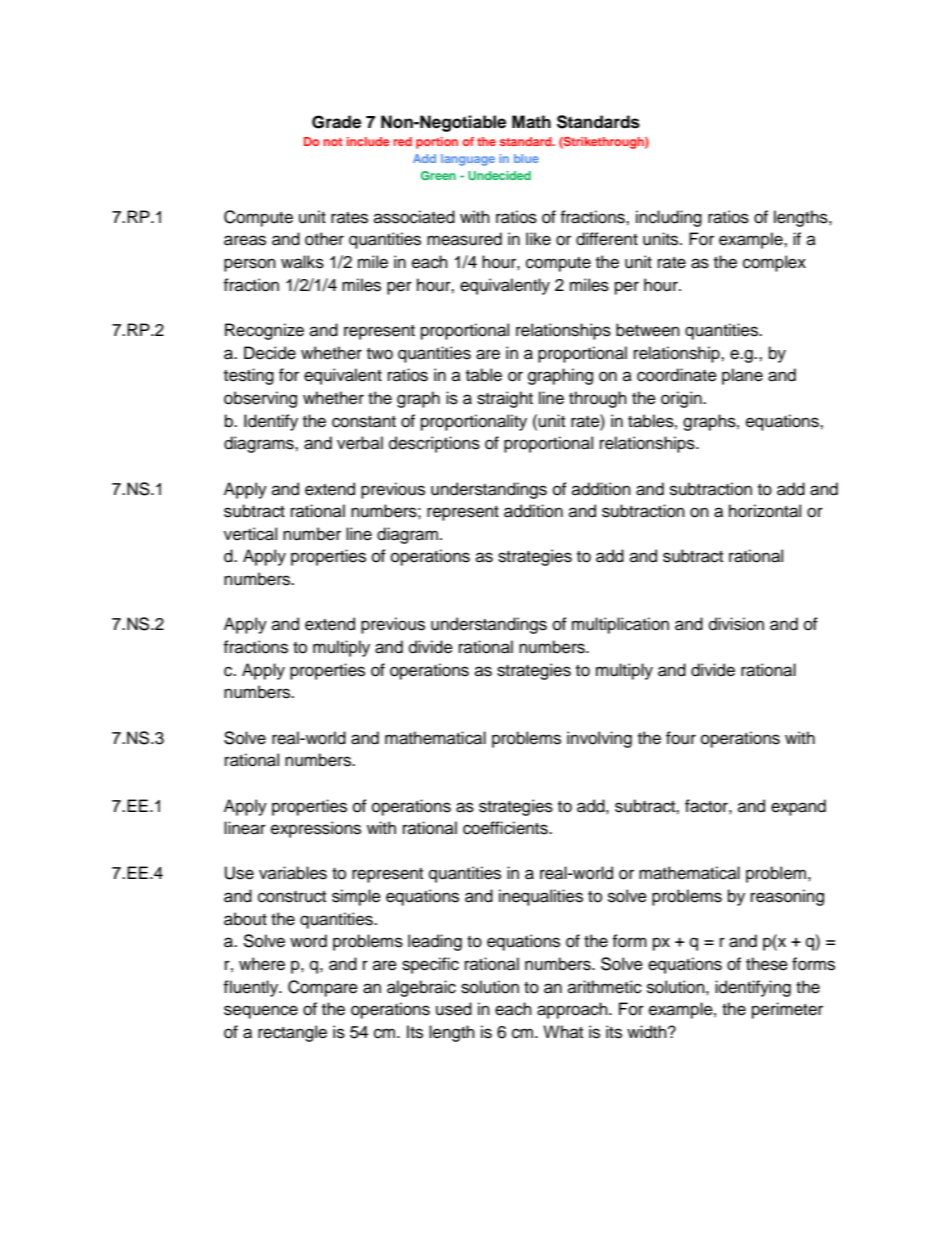 The height and width of the image is (1233, 952). Describe the element at coordinates (669, 218) in the image. I see `including` at that location.
